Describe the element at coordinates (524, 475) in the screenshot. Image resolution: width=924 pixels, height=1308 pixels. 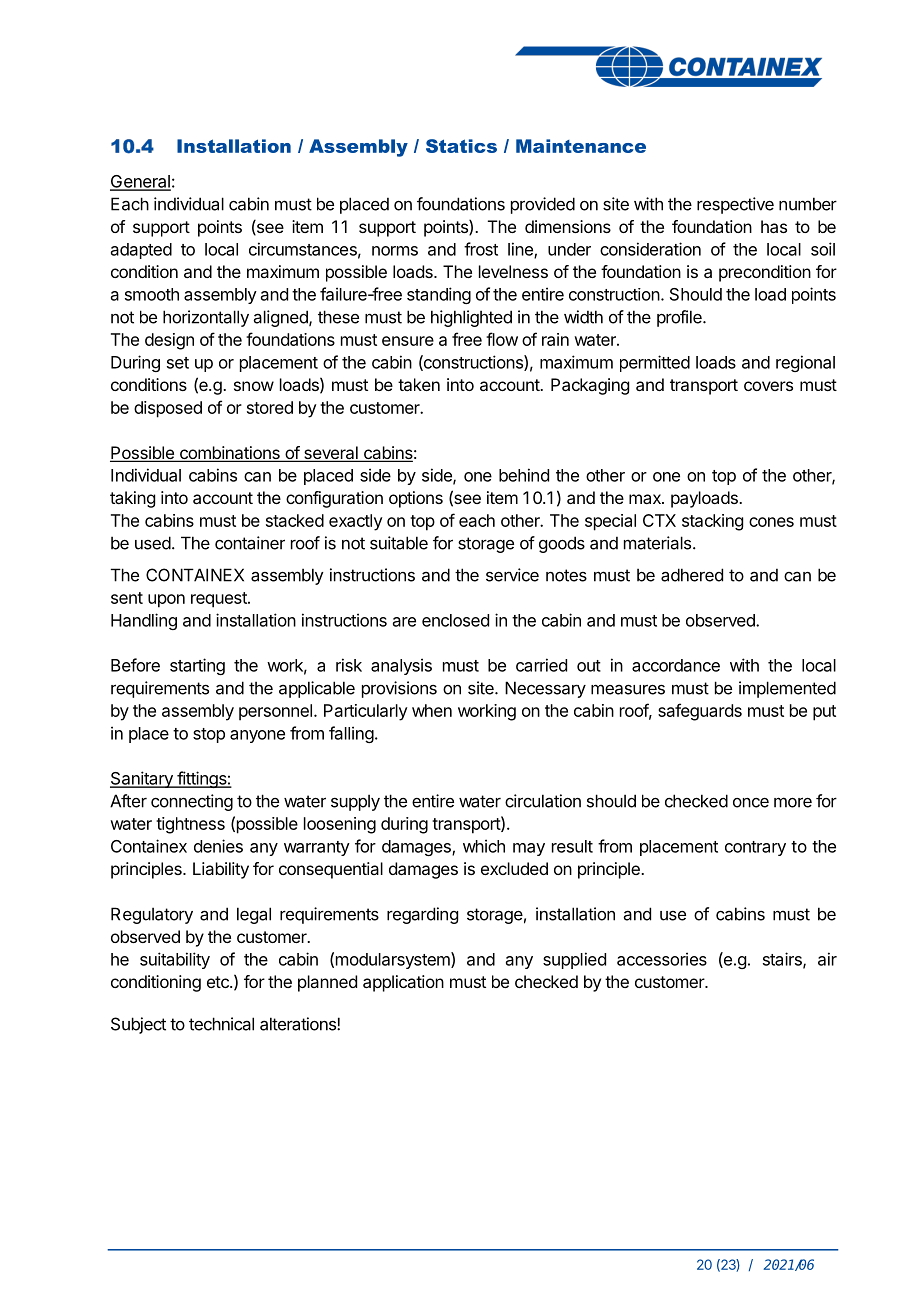
I see `behind` at that location.
